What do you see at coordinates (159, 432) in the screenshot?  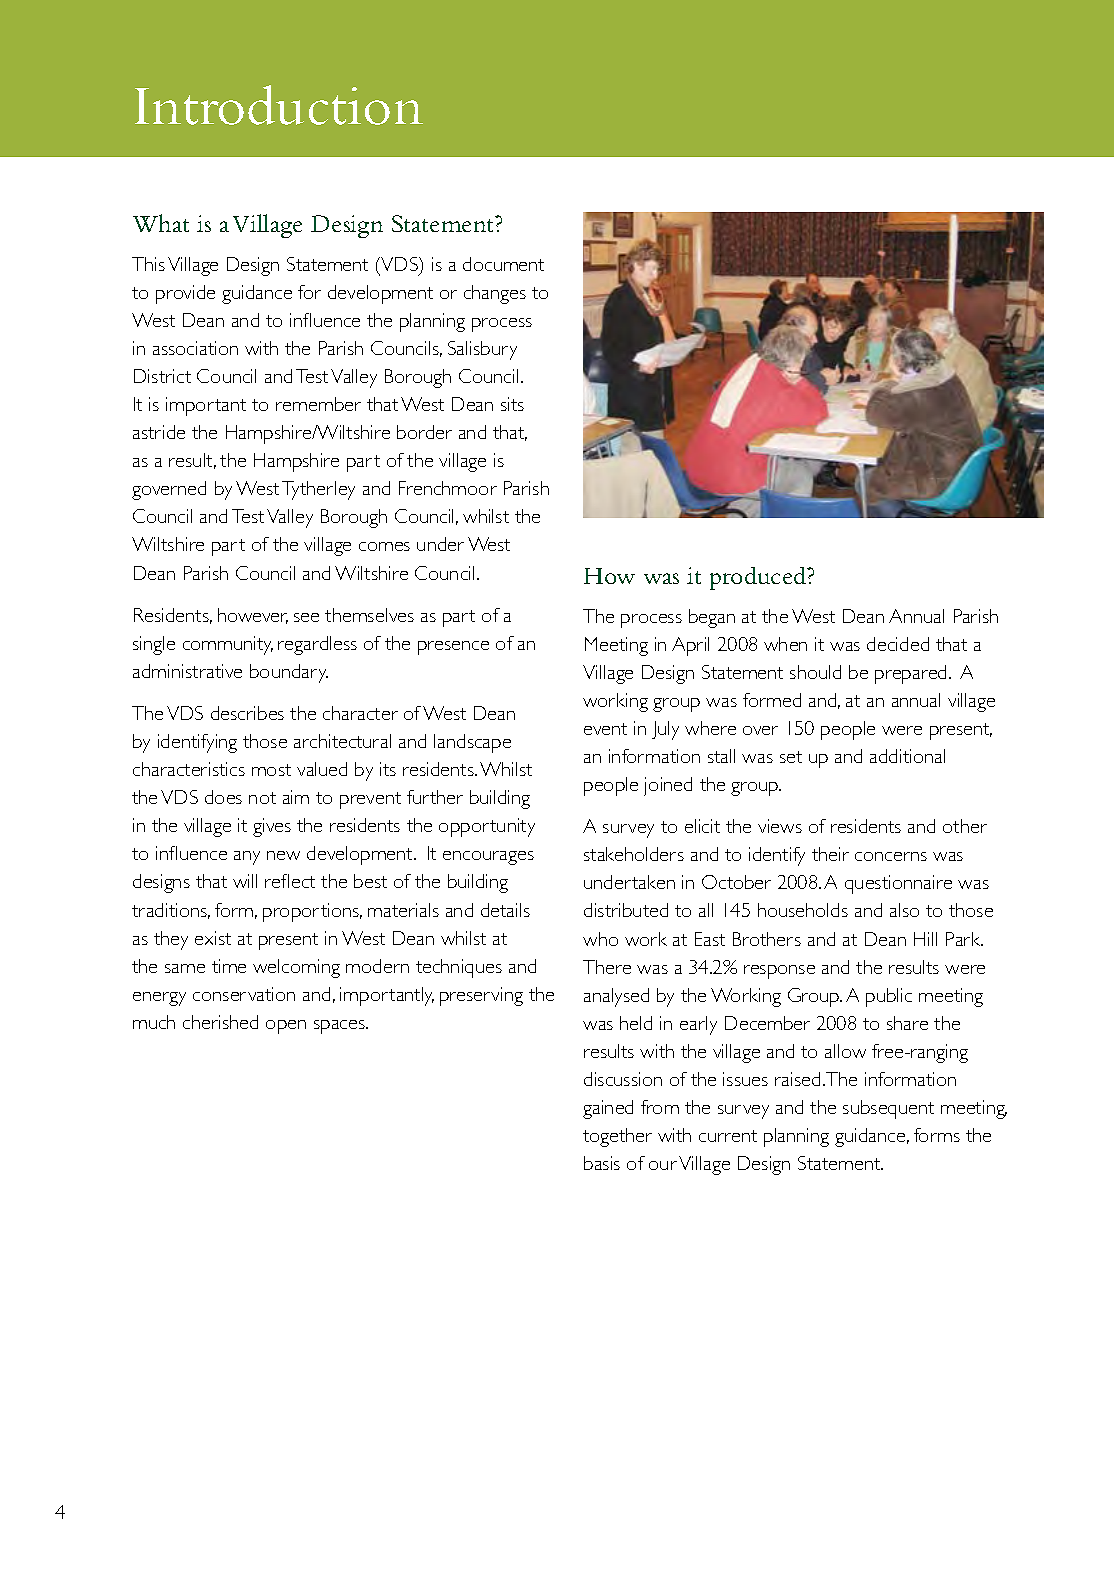 I see `astride` at bounding box center [159, 432].
